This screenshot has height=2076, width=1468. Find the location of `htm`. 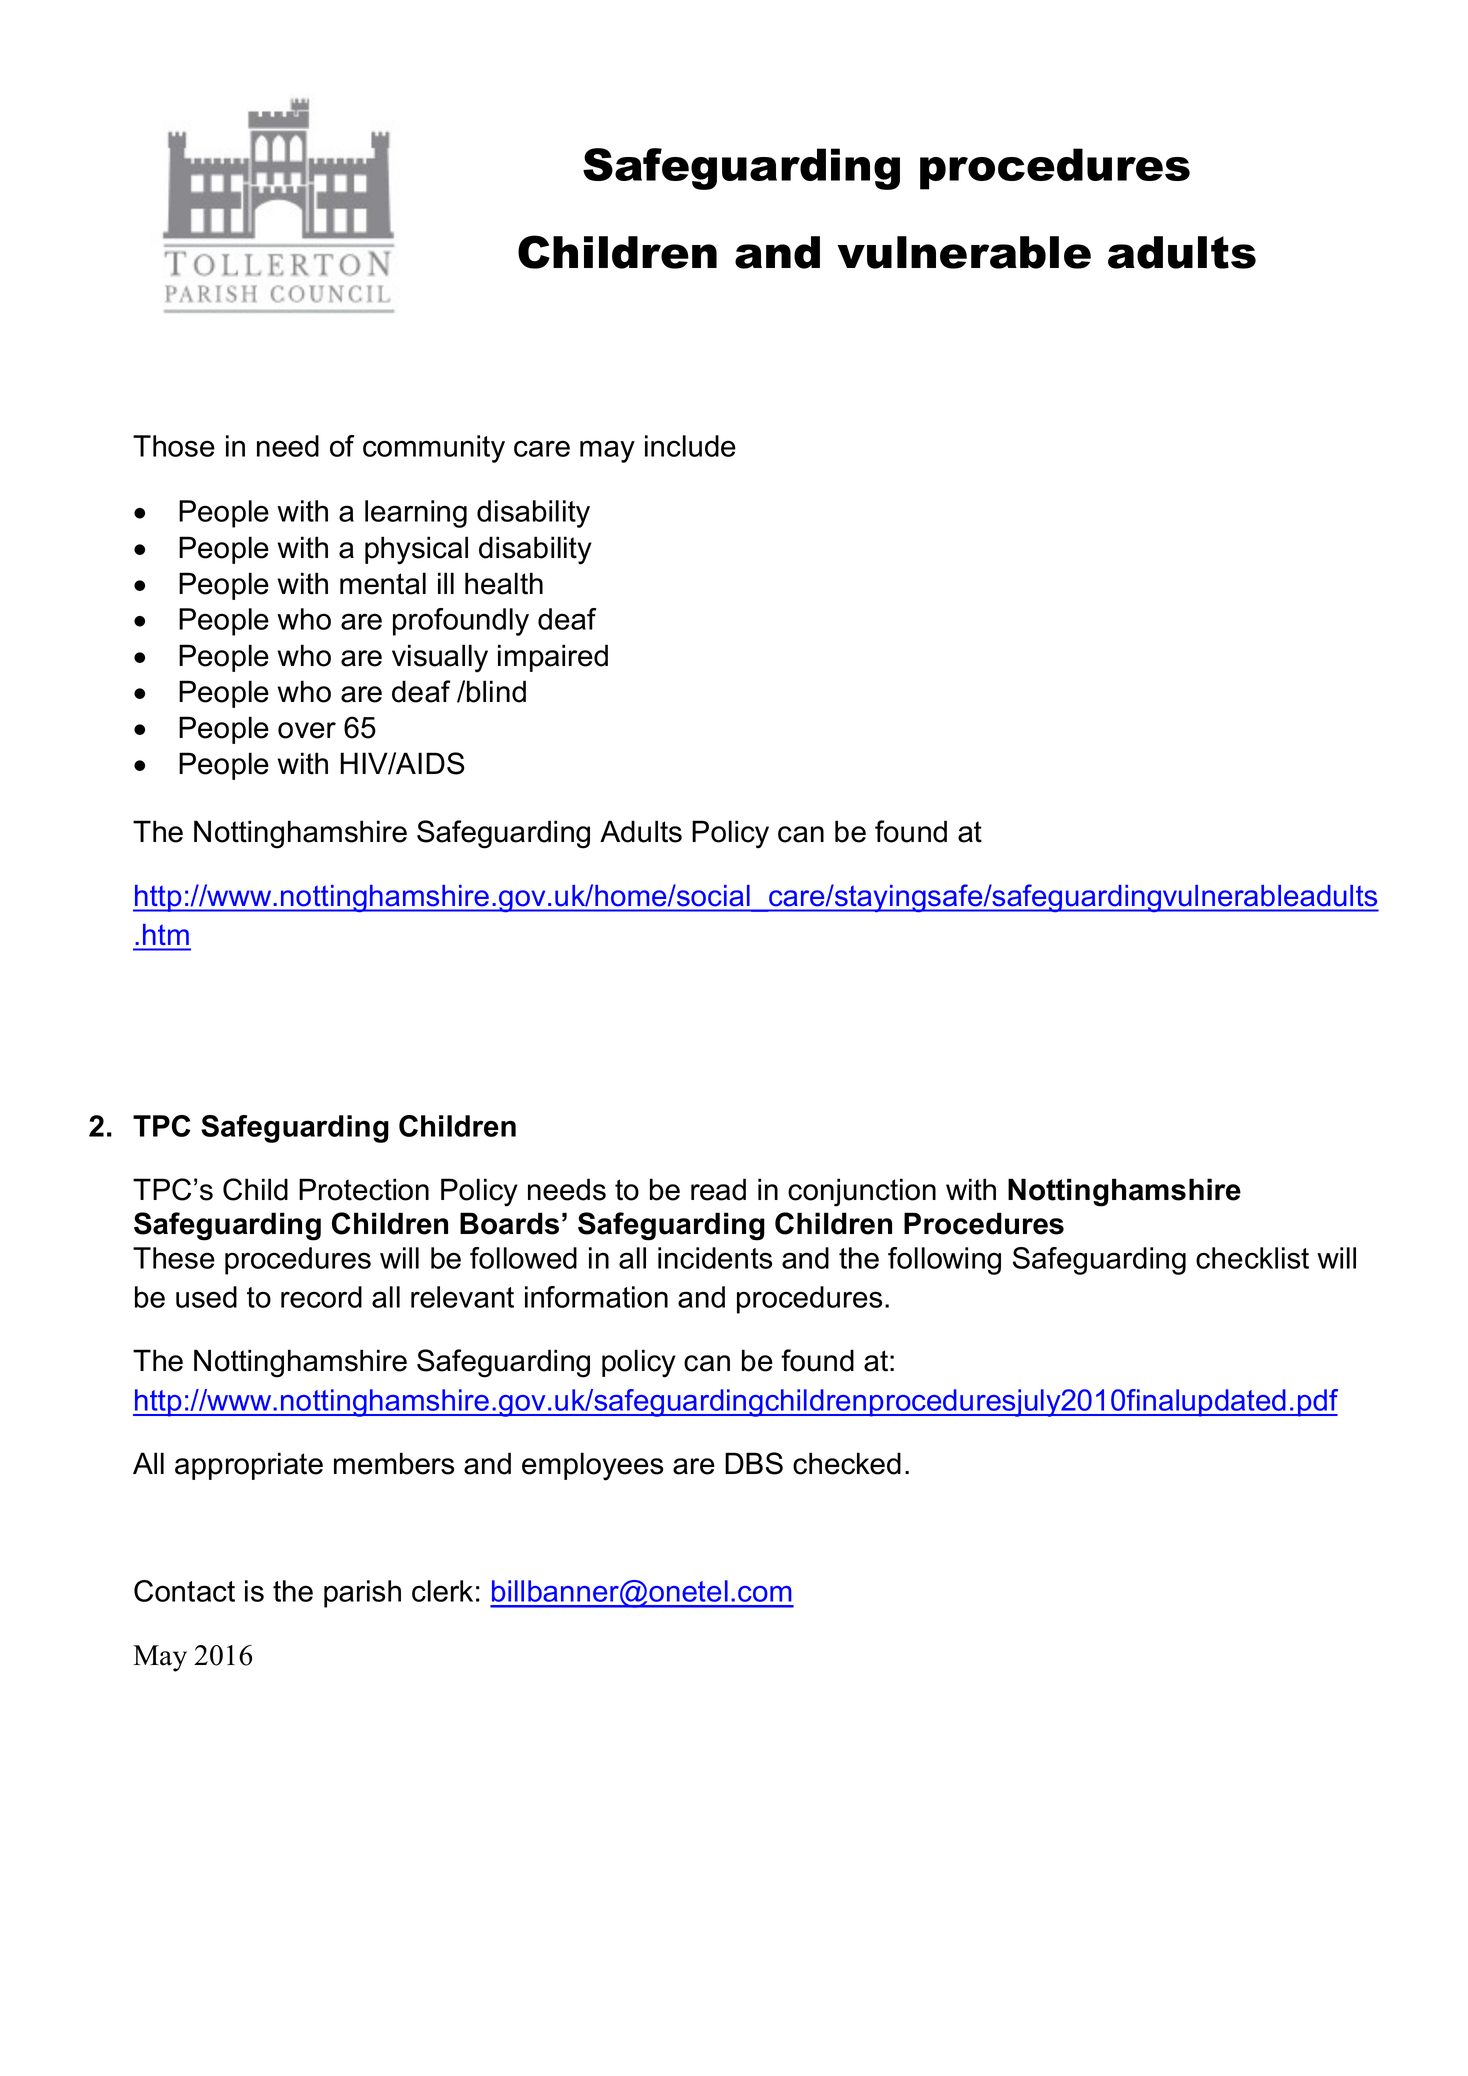

htm is located at coordinates (166, 934).
